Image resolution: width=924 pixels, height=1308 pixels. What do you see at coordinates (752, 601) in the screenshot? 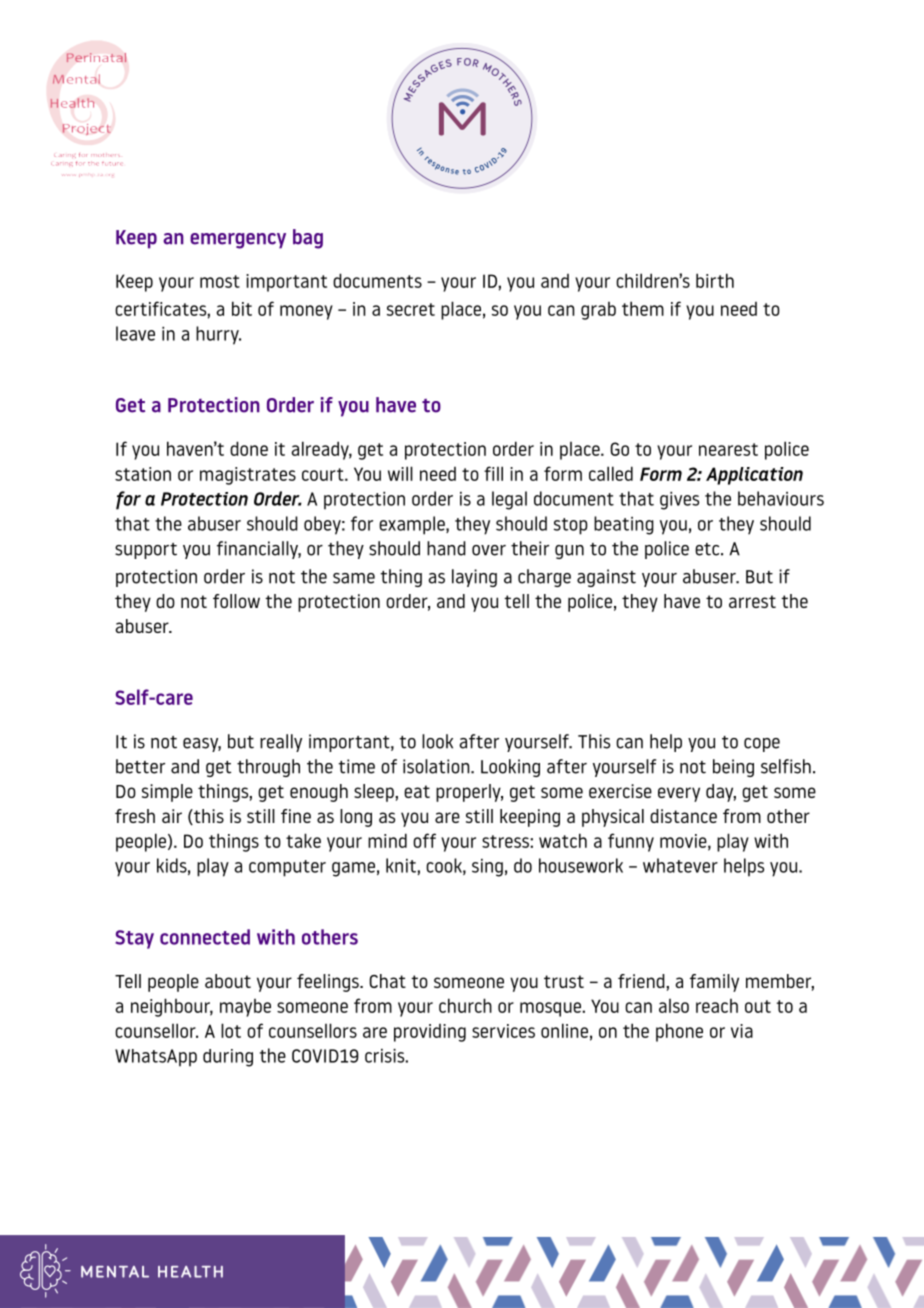
I see `arrest` at bounding box center [752, 601].
